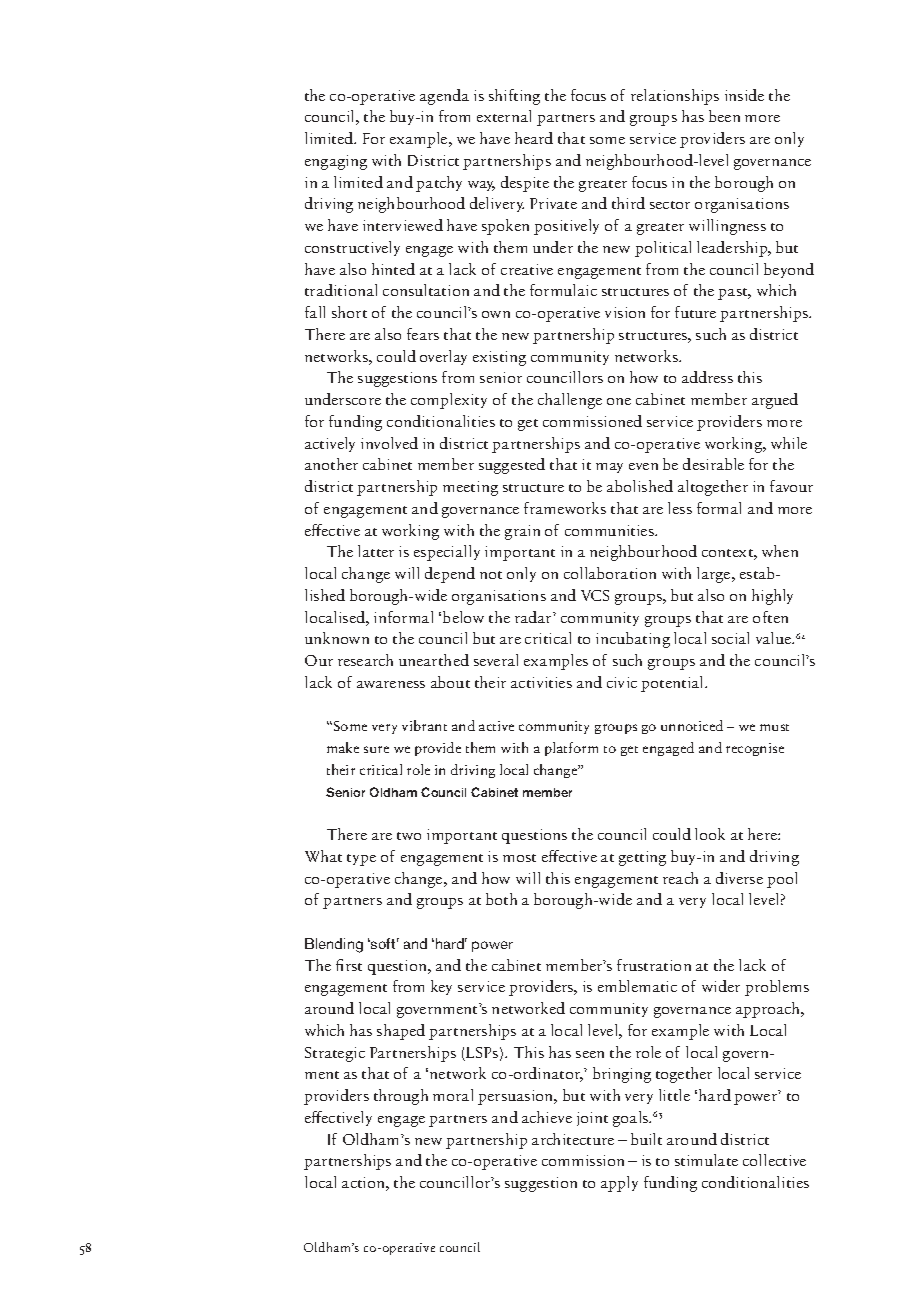 This page has width=924, height=1308. What do you see at coordinates (401, 1097) in the page?
I see `through` at bounding box center [401, 1097].
